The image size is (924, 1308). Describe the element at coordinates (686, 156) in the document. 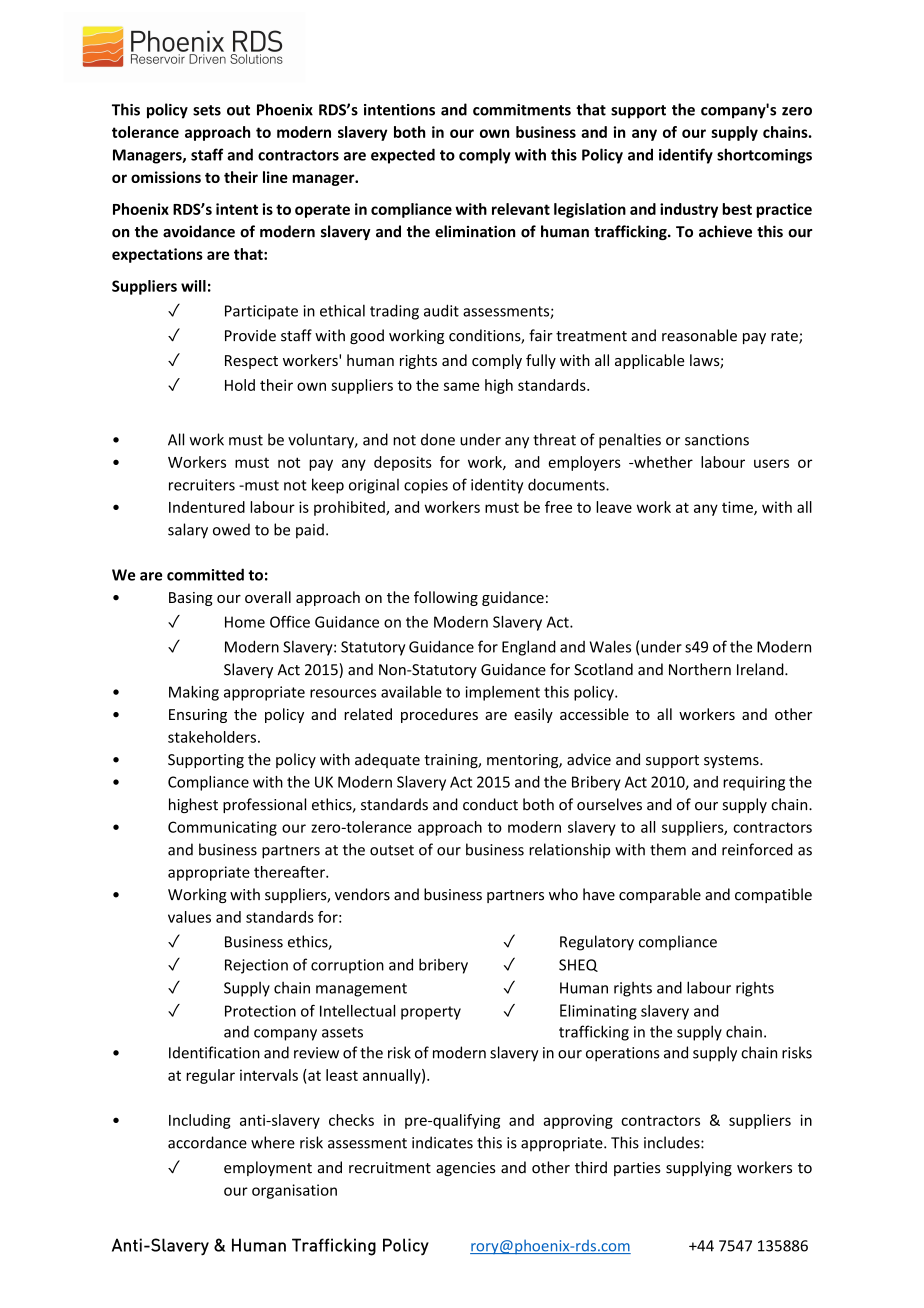

I see `identify` at that location.
